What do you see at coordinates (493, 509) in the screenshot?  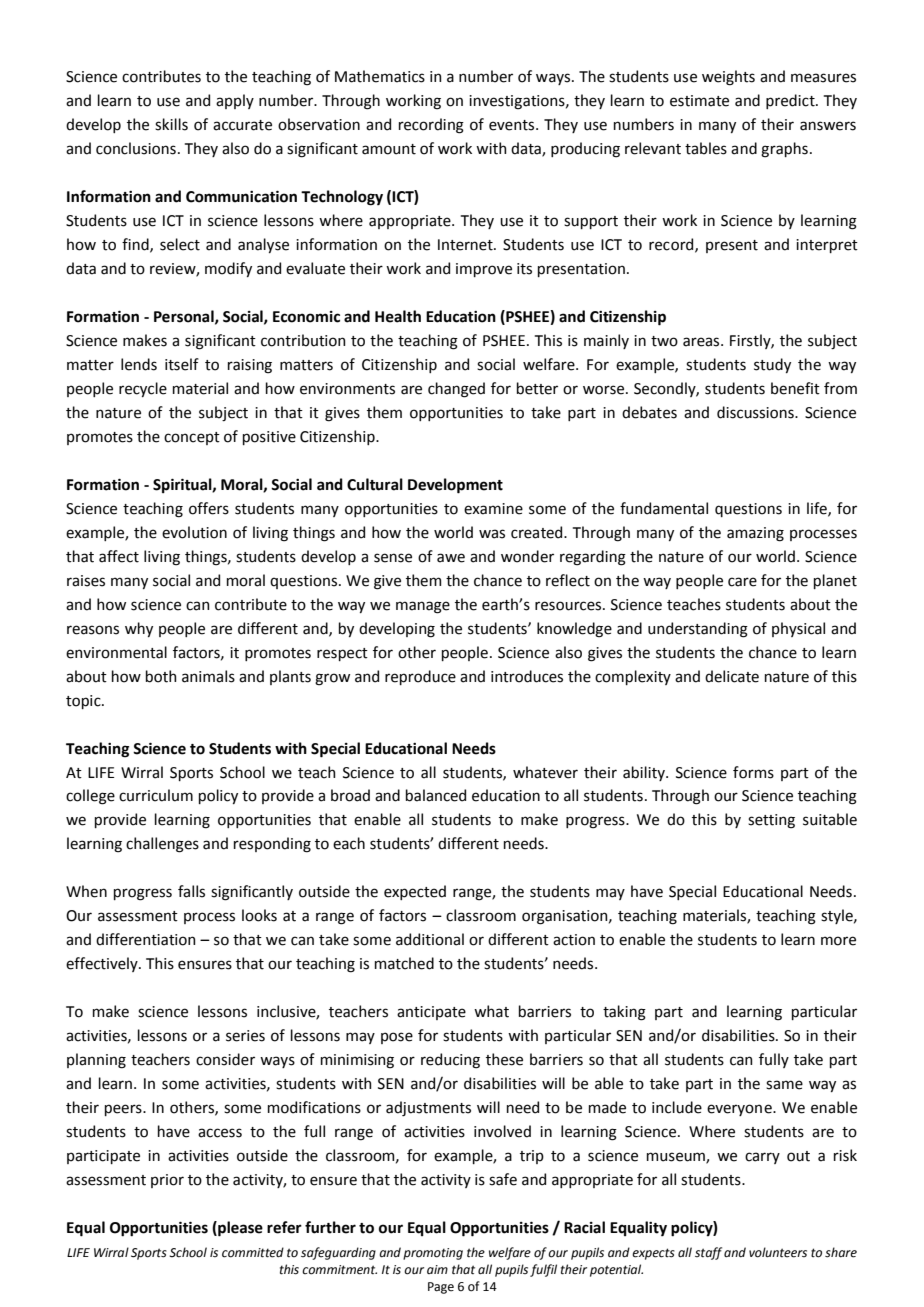 I see `examine` at bounding box center [493, 509].
